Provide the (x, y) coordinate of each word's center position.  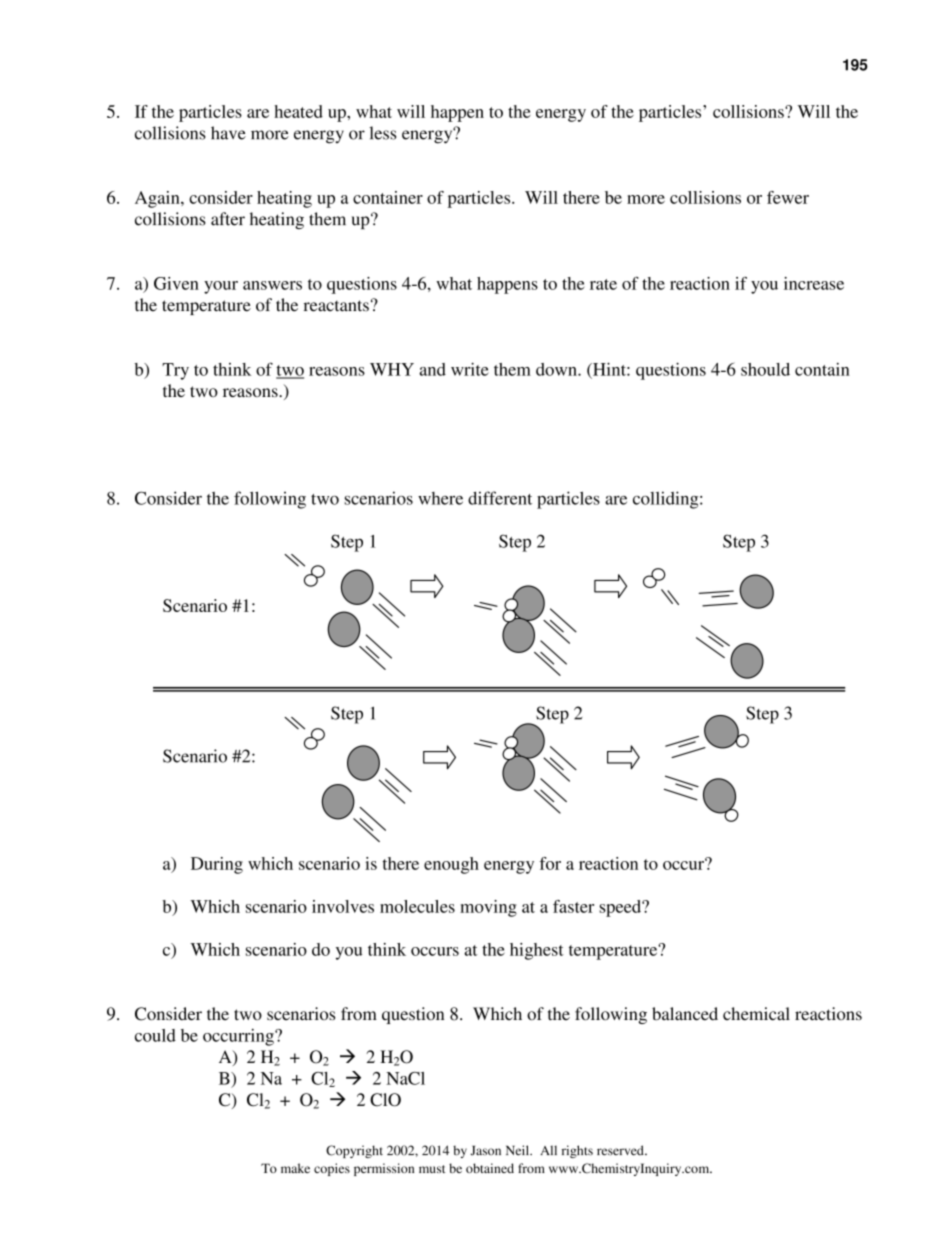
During (217, 865)
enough (451, 865)
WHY (392, 369)
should (765, 369)
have (228, 133)
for (550, 863)
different (500, 498)
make (295, 1168)
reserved (621, 1150)
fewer (788, 197)
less (382, 133)
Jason (486, 1151)
